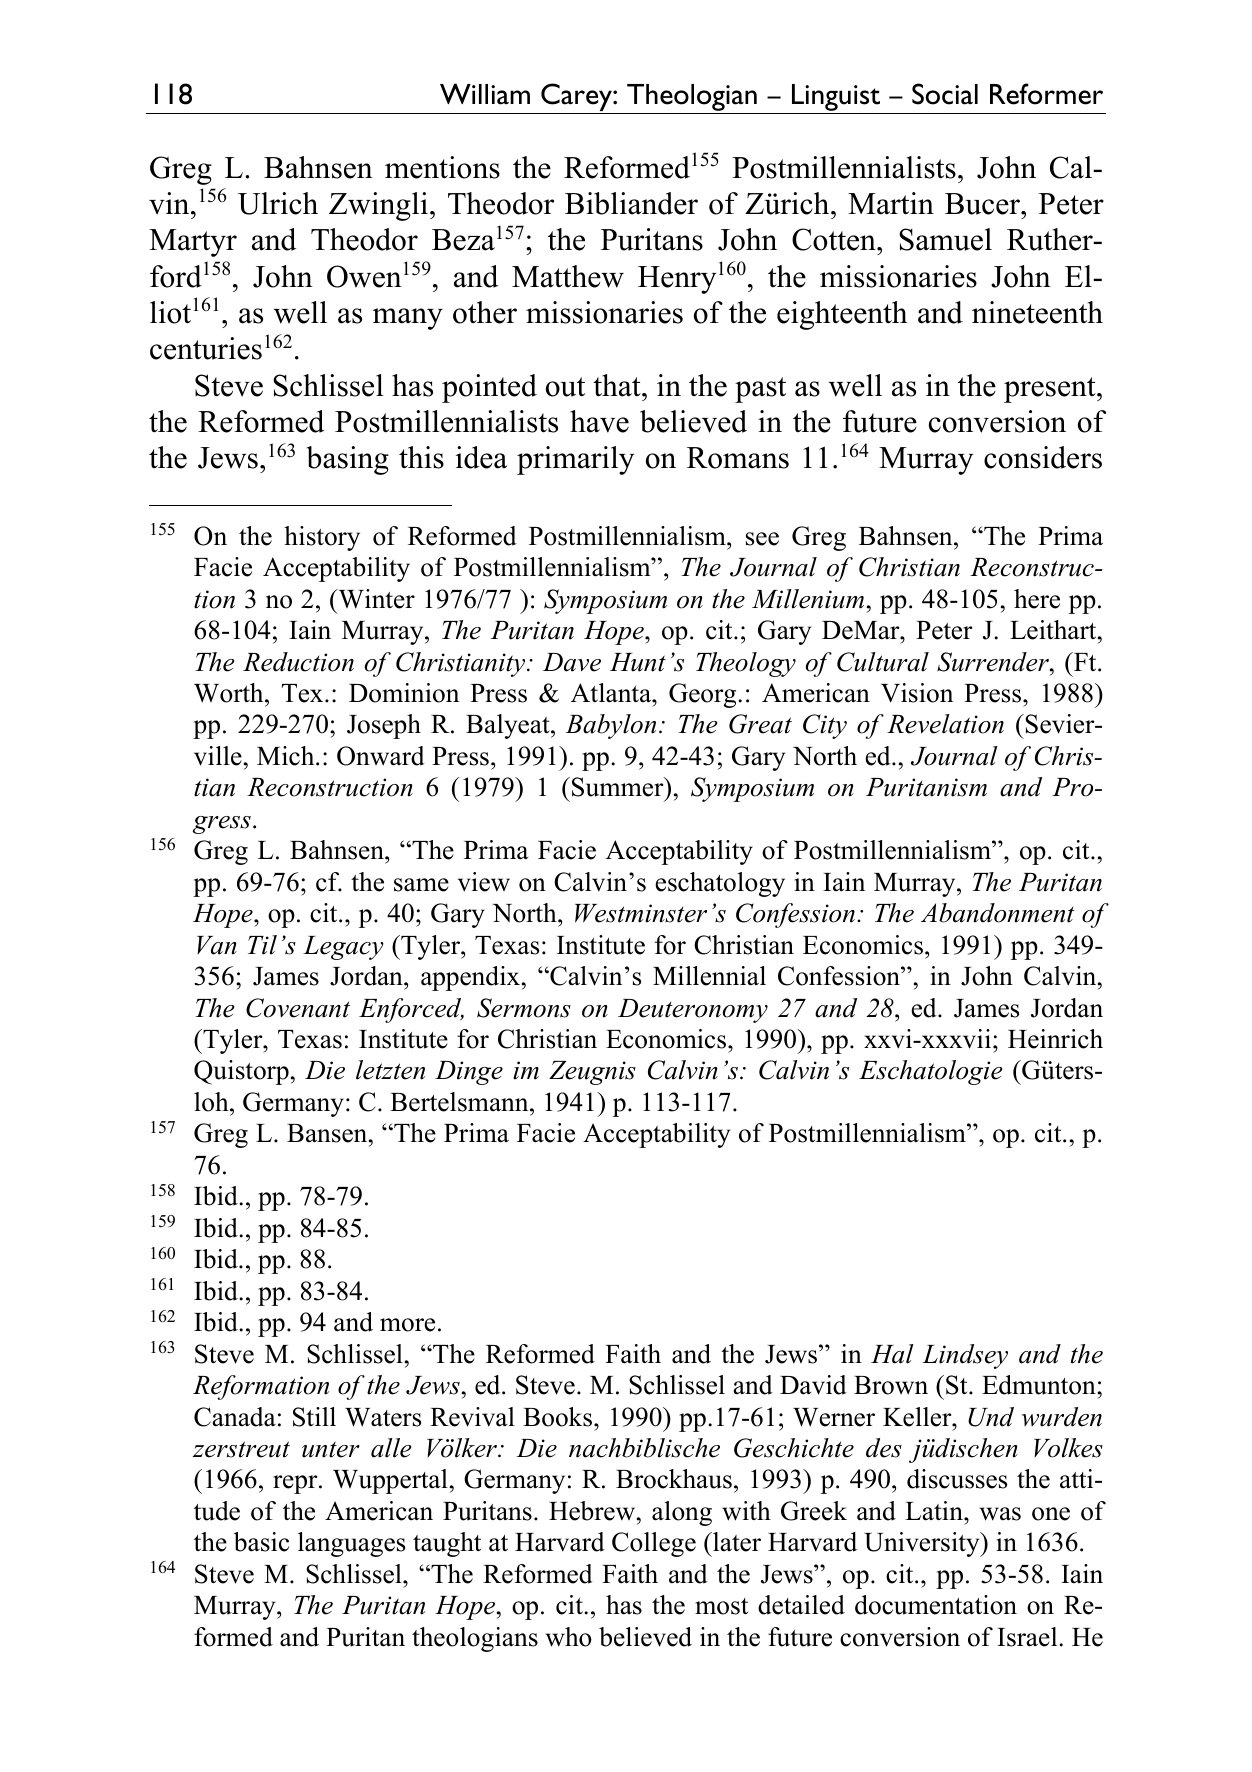 This screenshot has height=1772, width=1252. Describe the element at coordinates (559, 1417) in the screenshot. I see `Books` at that location.
